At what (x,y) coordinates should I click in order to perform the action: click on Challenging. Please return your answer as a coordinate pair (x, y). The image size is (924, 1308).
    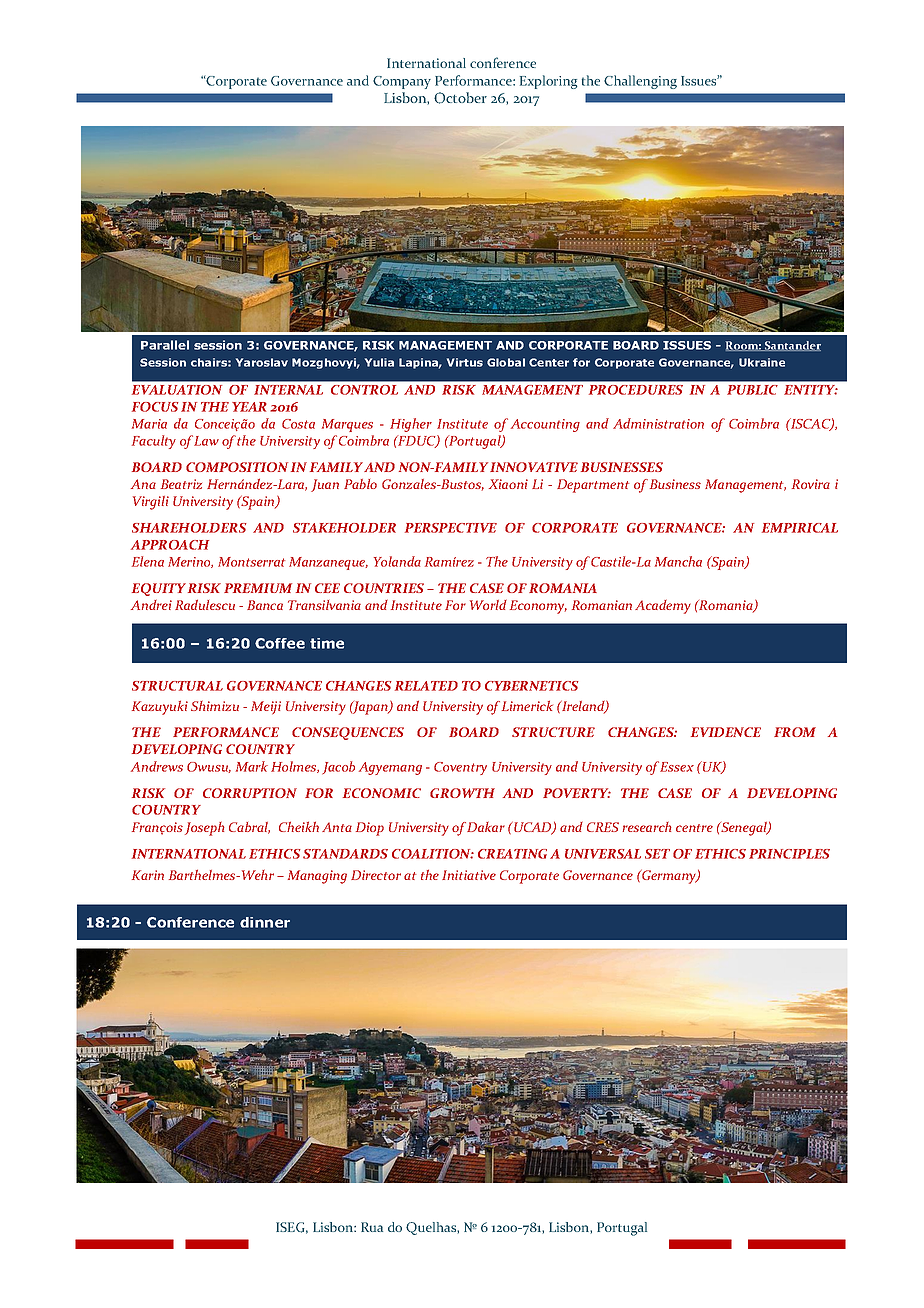
    Looking at the image, I should click on (640, 82).
